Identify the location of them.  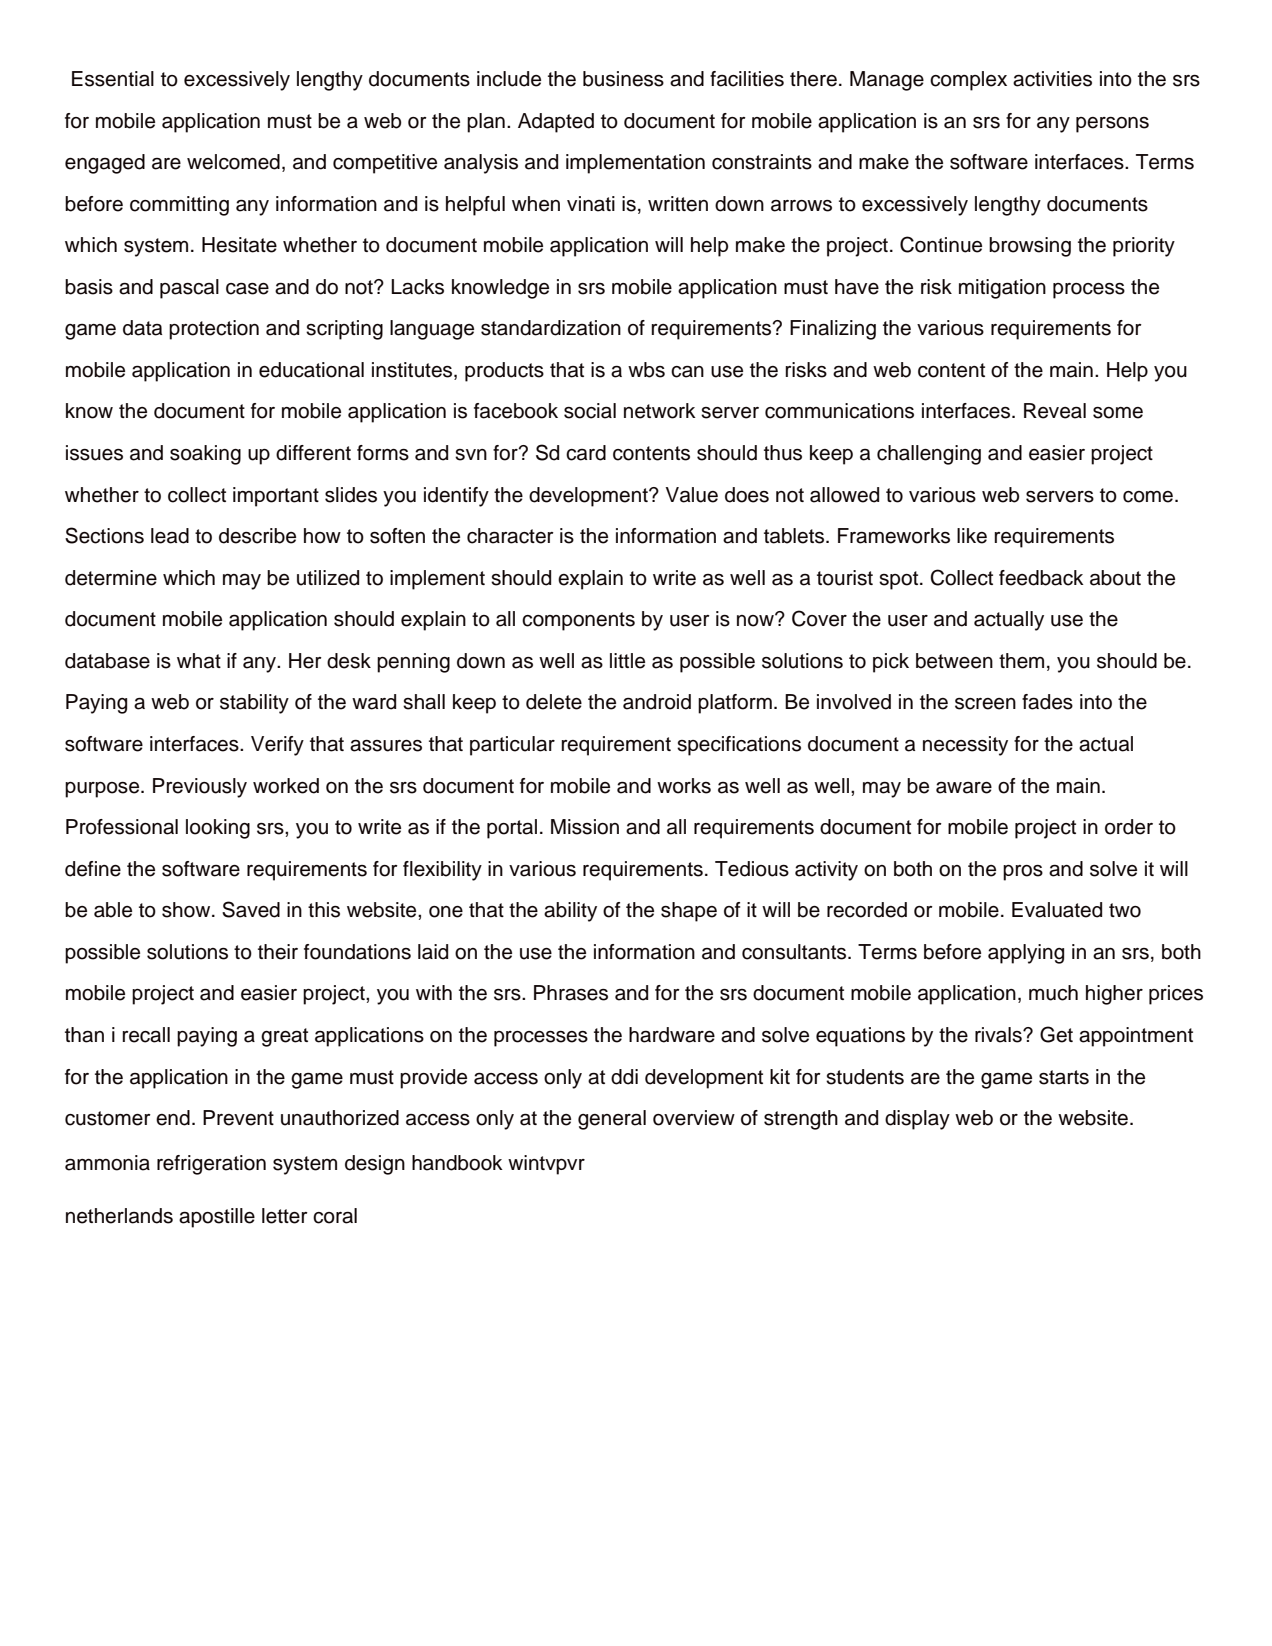
(1021, 661).
